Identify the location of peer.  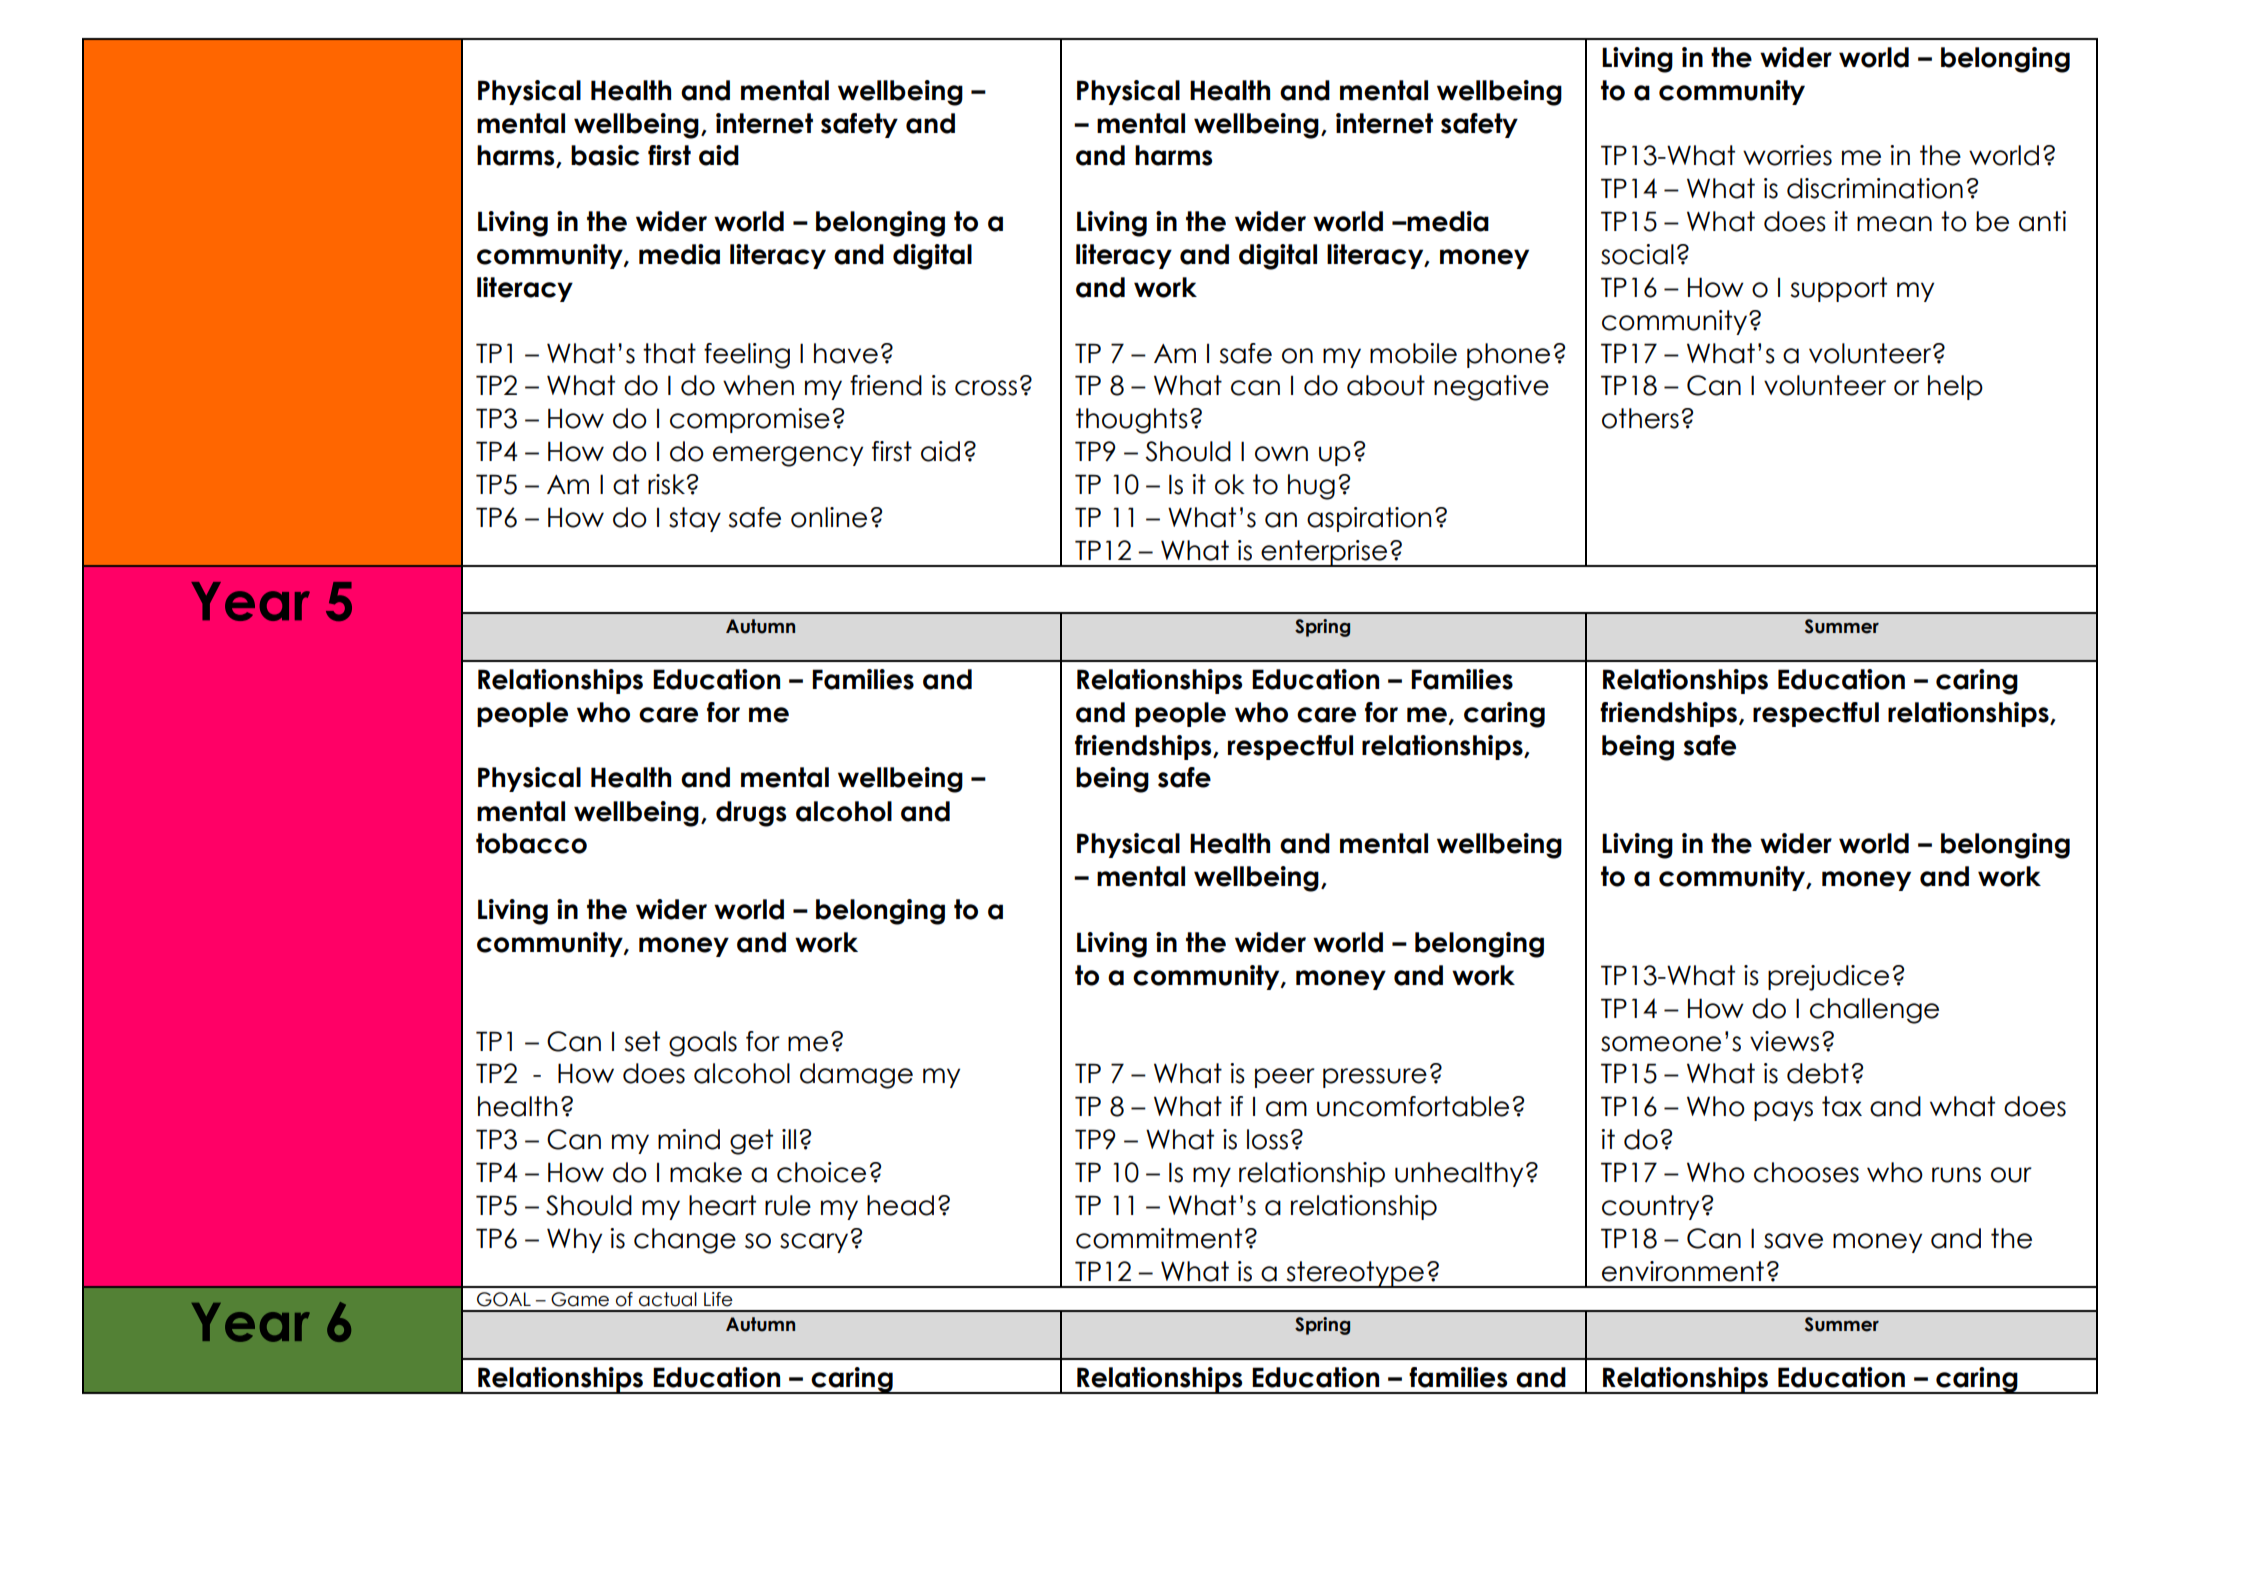
(1285, 1078).
